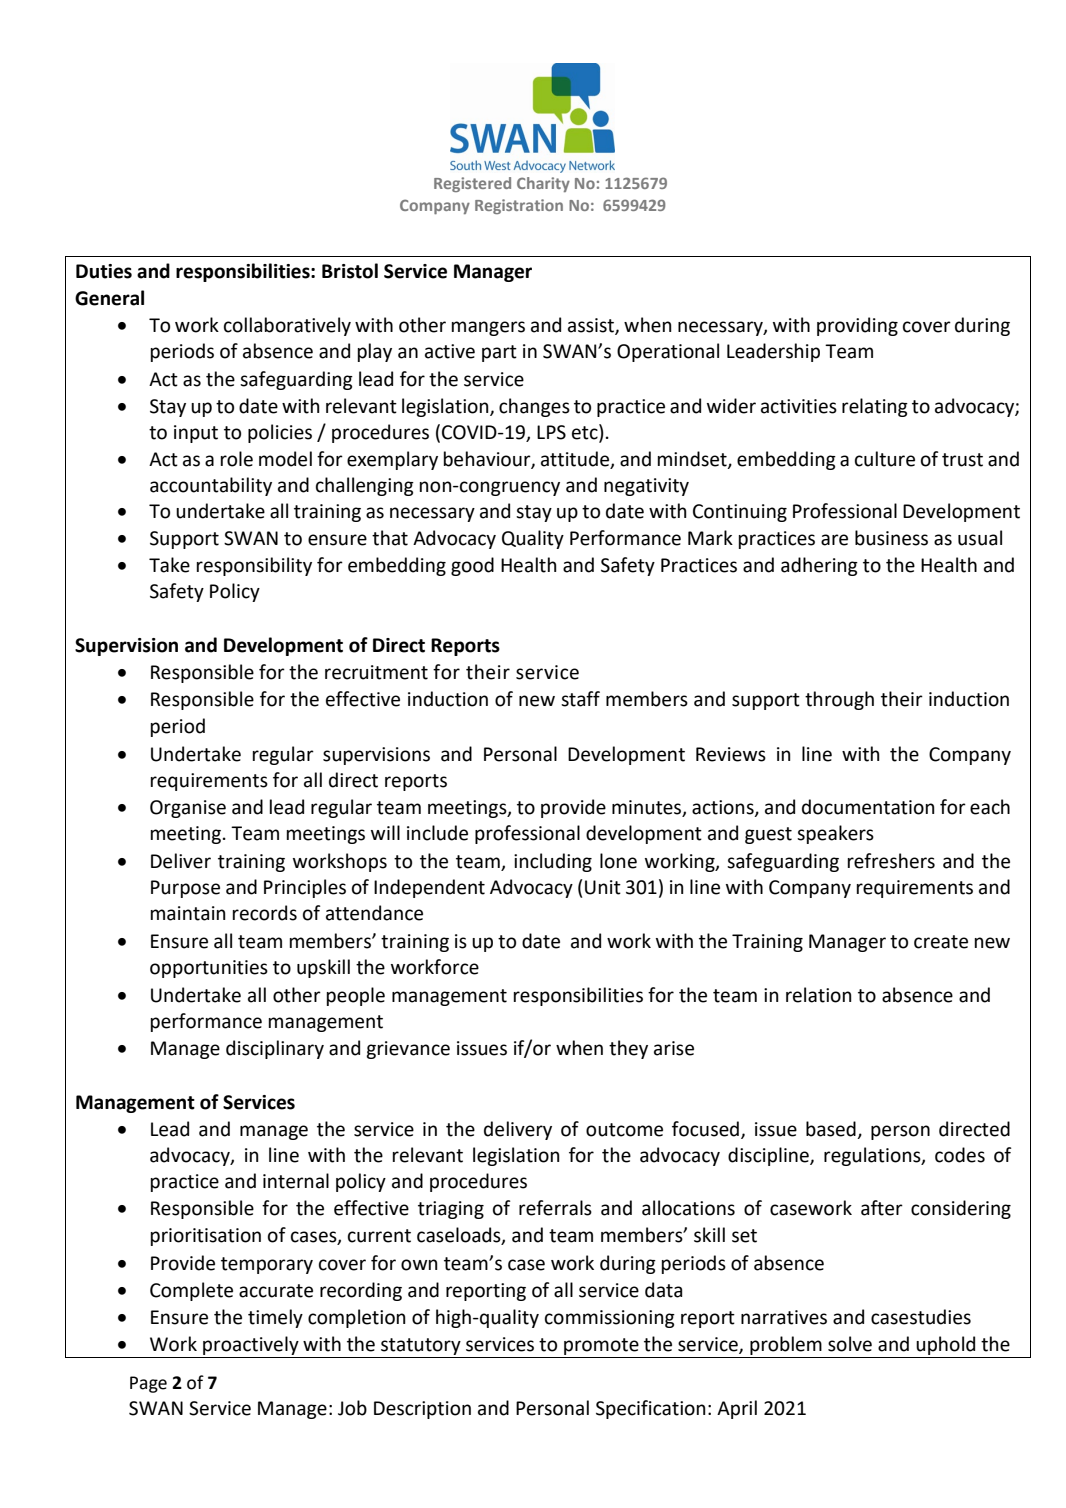  What do you see at coordinates (580, 699) in the screenshot?
I see `staff` at bounding box center [580, 699].
